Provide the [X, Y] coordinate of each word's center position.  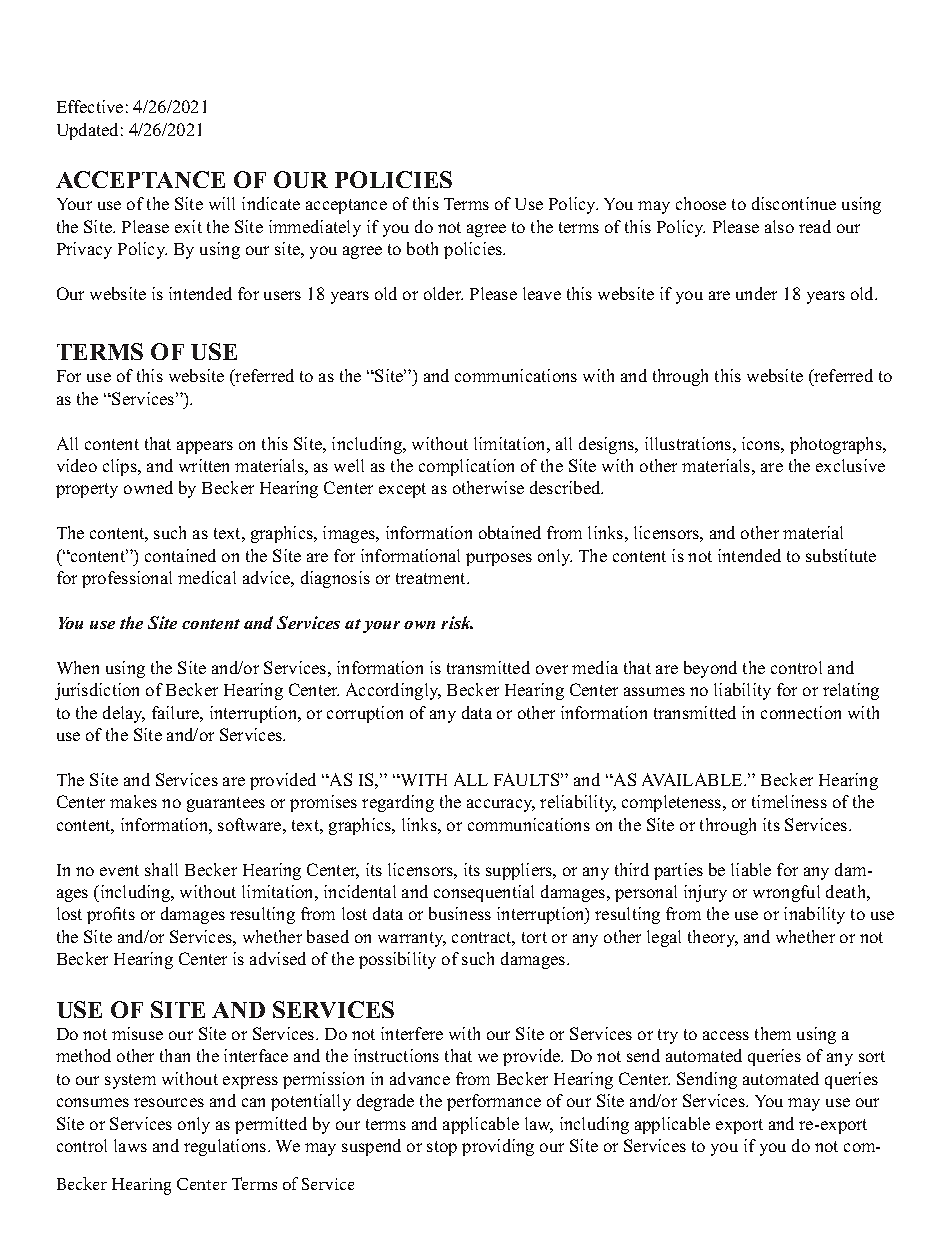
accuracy [501, 805]
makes [133, 801]
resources [169, 1102]
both [422, 248]
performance [494, 1102]
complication [466, 467]
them [773, 1033]
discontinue [794, 203]
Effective [90, 106]
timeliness [789, 801]
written [204, 465]
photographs [837, 445]
